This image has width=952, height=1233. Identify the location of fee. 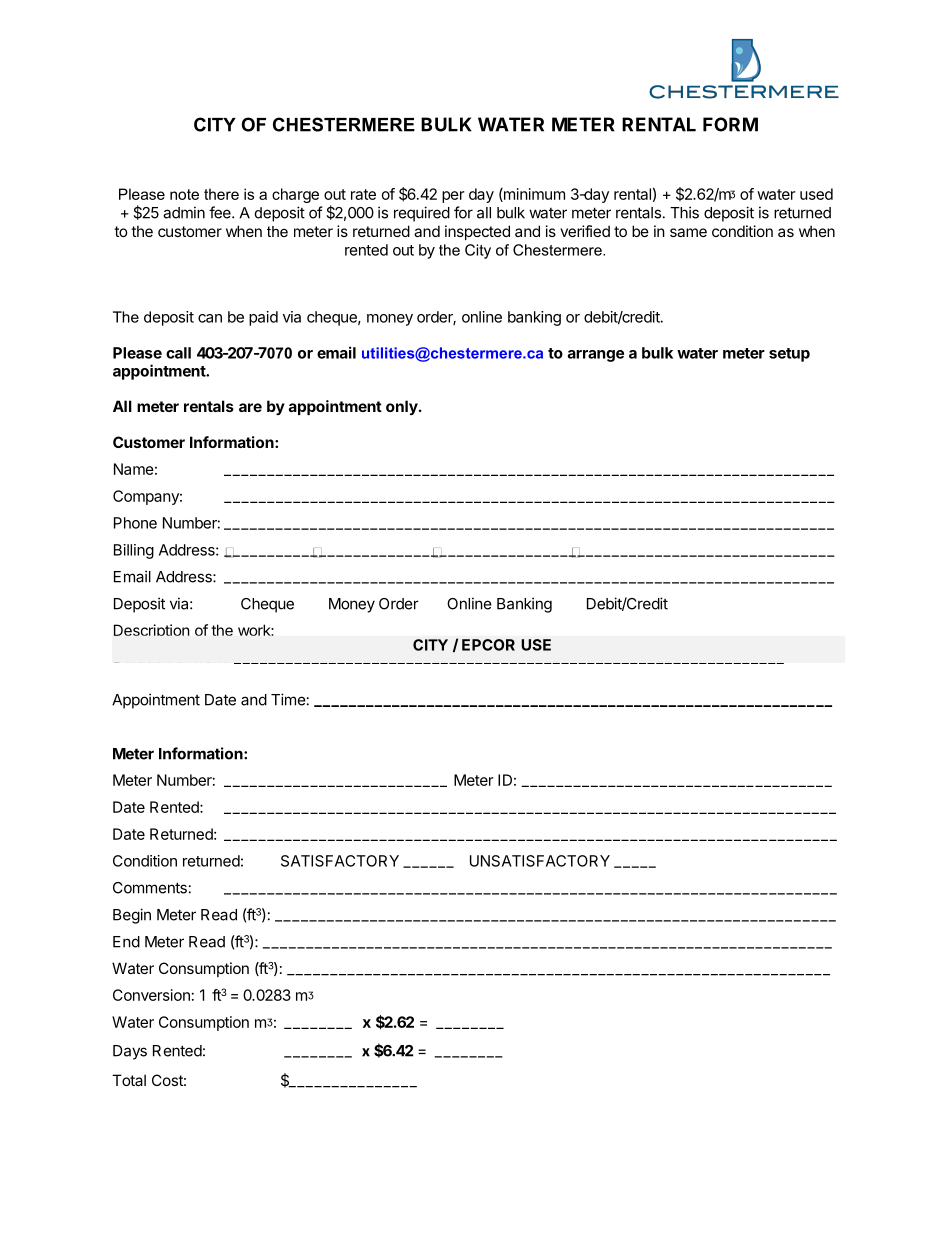
(221, 212).
